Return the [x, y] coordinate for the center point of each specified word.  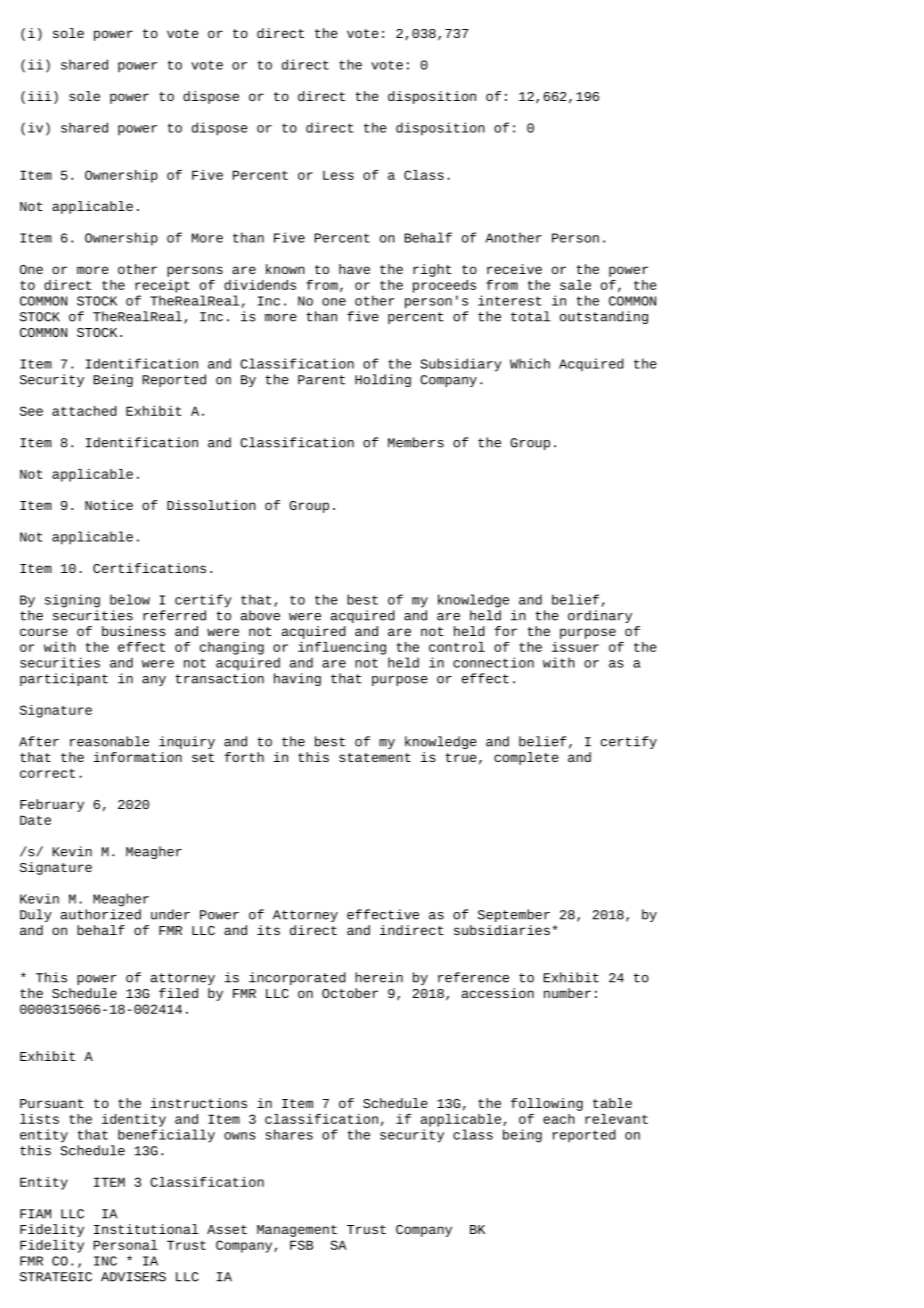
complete [526, 758]
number [567, 993]
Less [338, 175]
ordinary [600, 616]
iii [40, 96]
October [350, 993]
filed [178, 993]
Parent [321, 380]
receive [514, 269]
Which [530, 363]
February [52, 805]
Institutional [146, 1229]
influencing [342, 648]
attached [84, 411]
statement [375, 757]
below [130, 599]
